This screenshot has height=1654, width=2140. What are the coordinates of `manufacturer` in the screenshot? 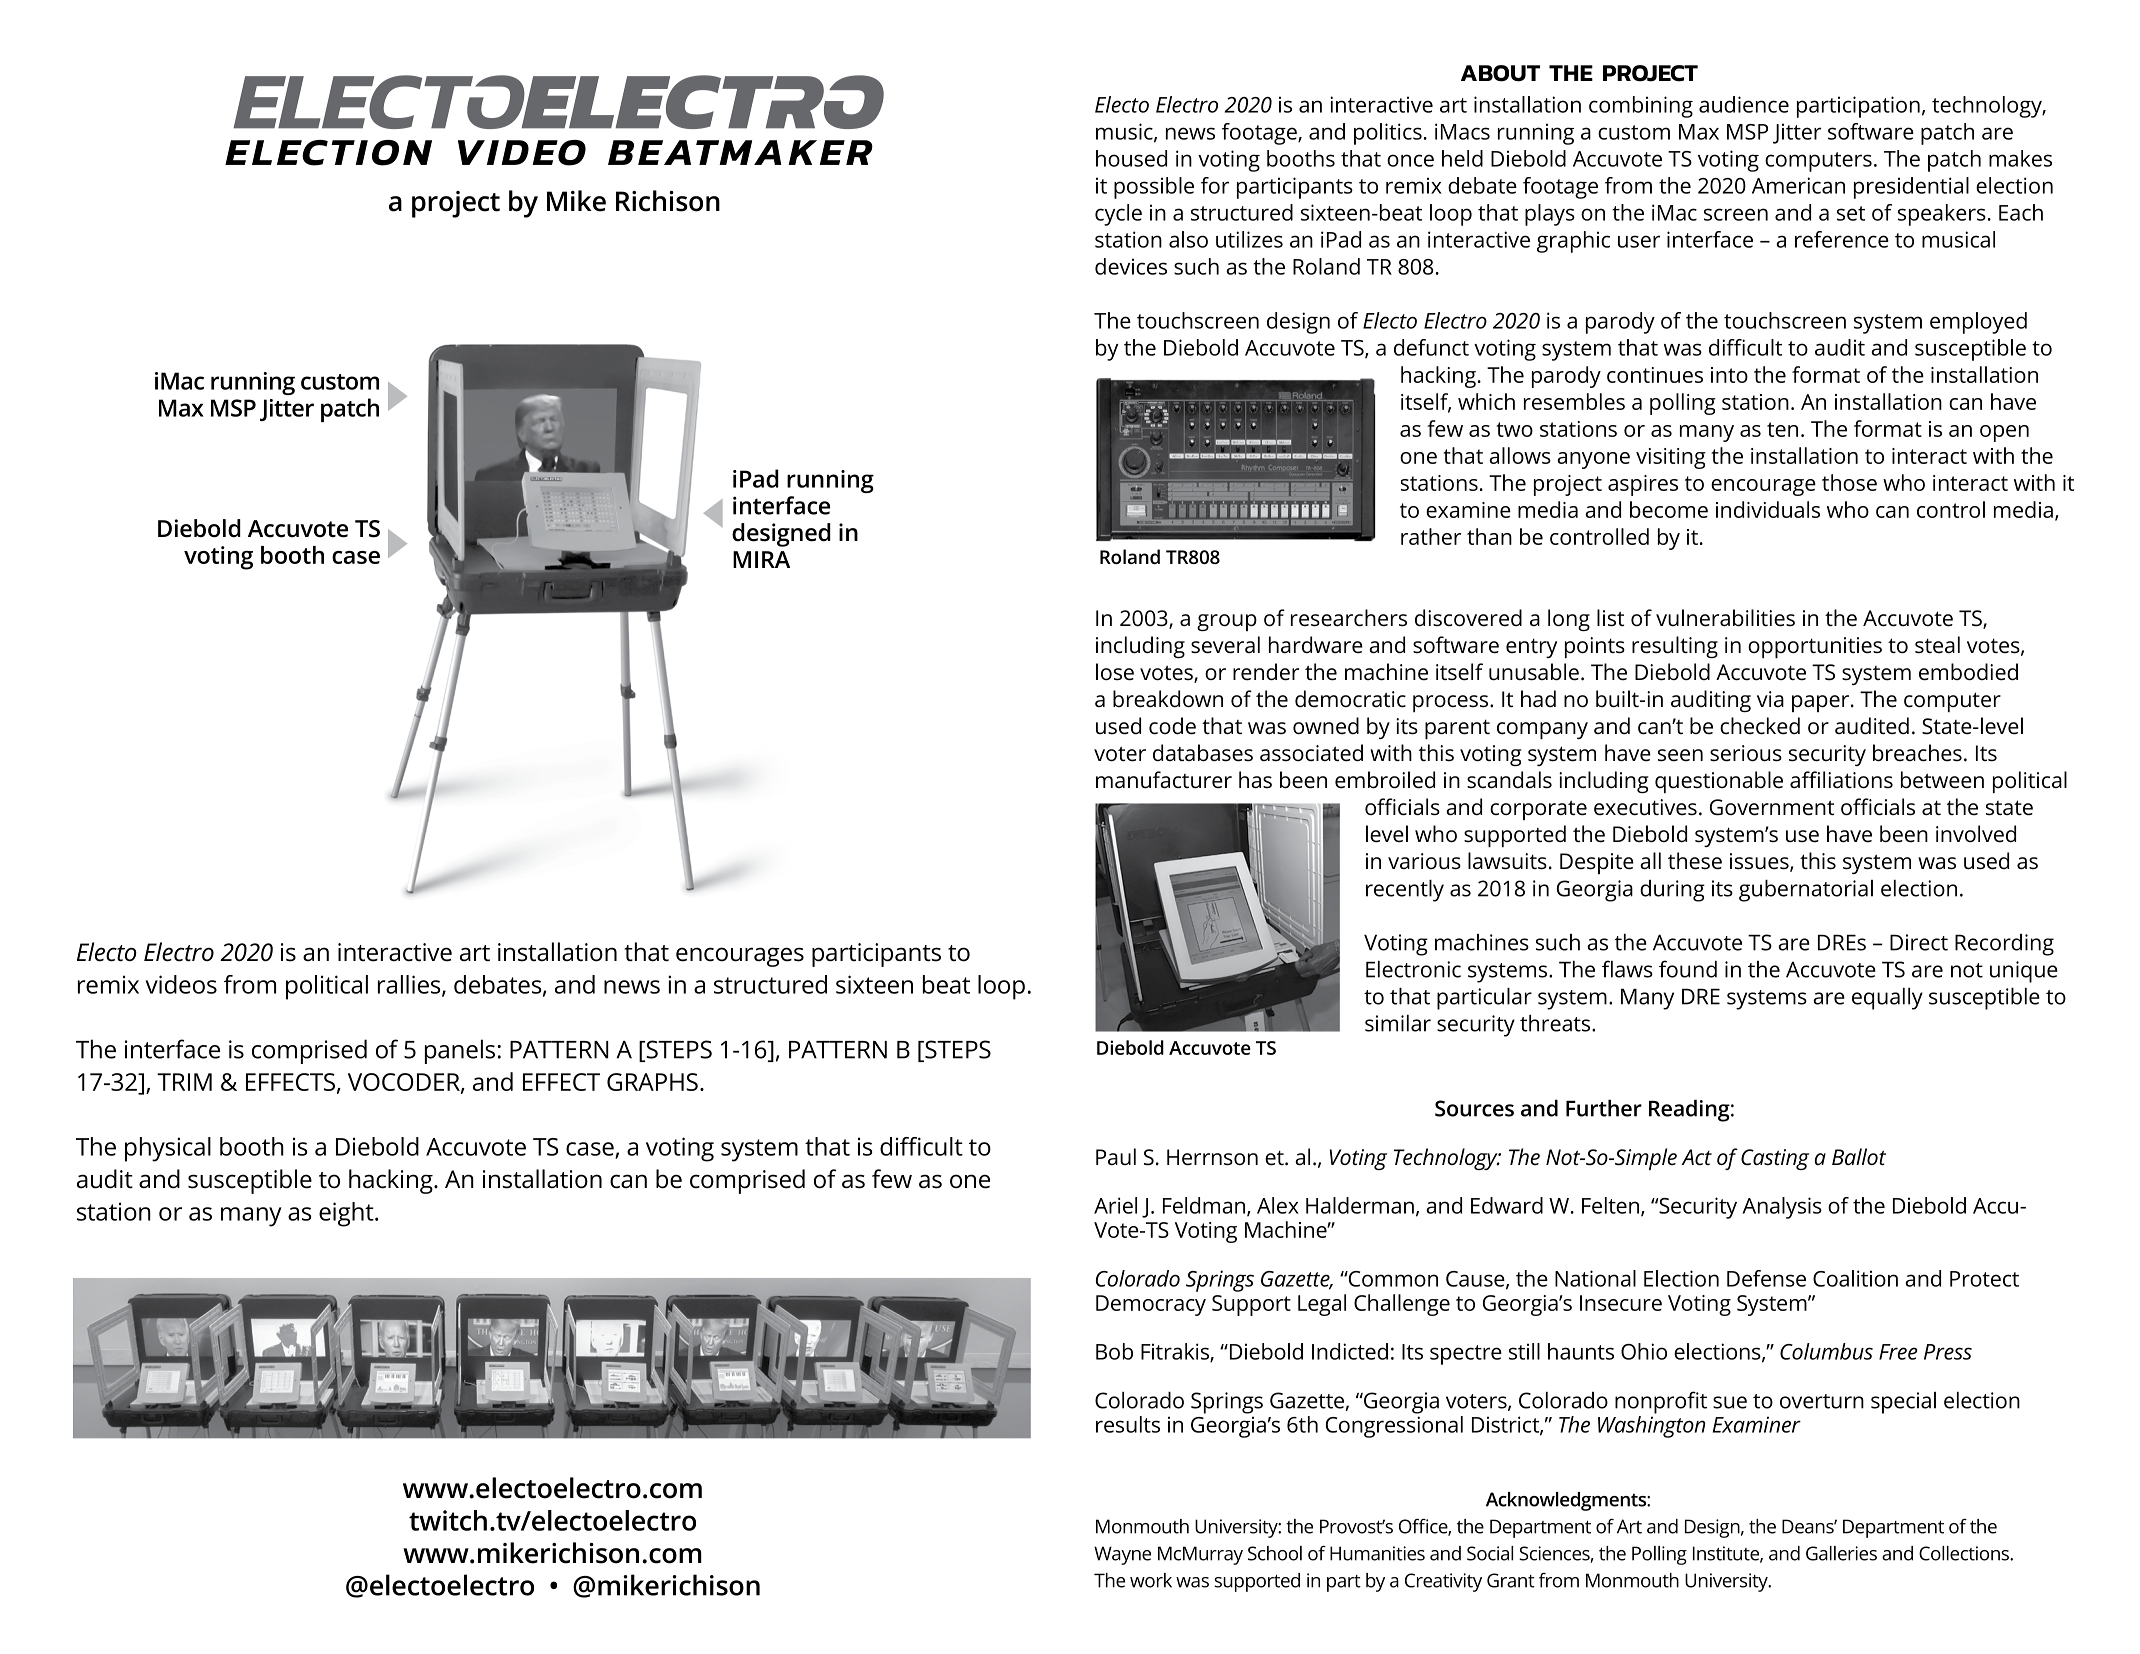 It's located at (1164, 780).
